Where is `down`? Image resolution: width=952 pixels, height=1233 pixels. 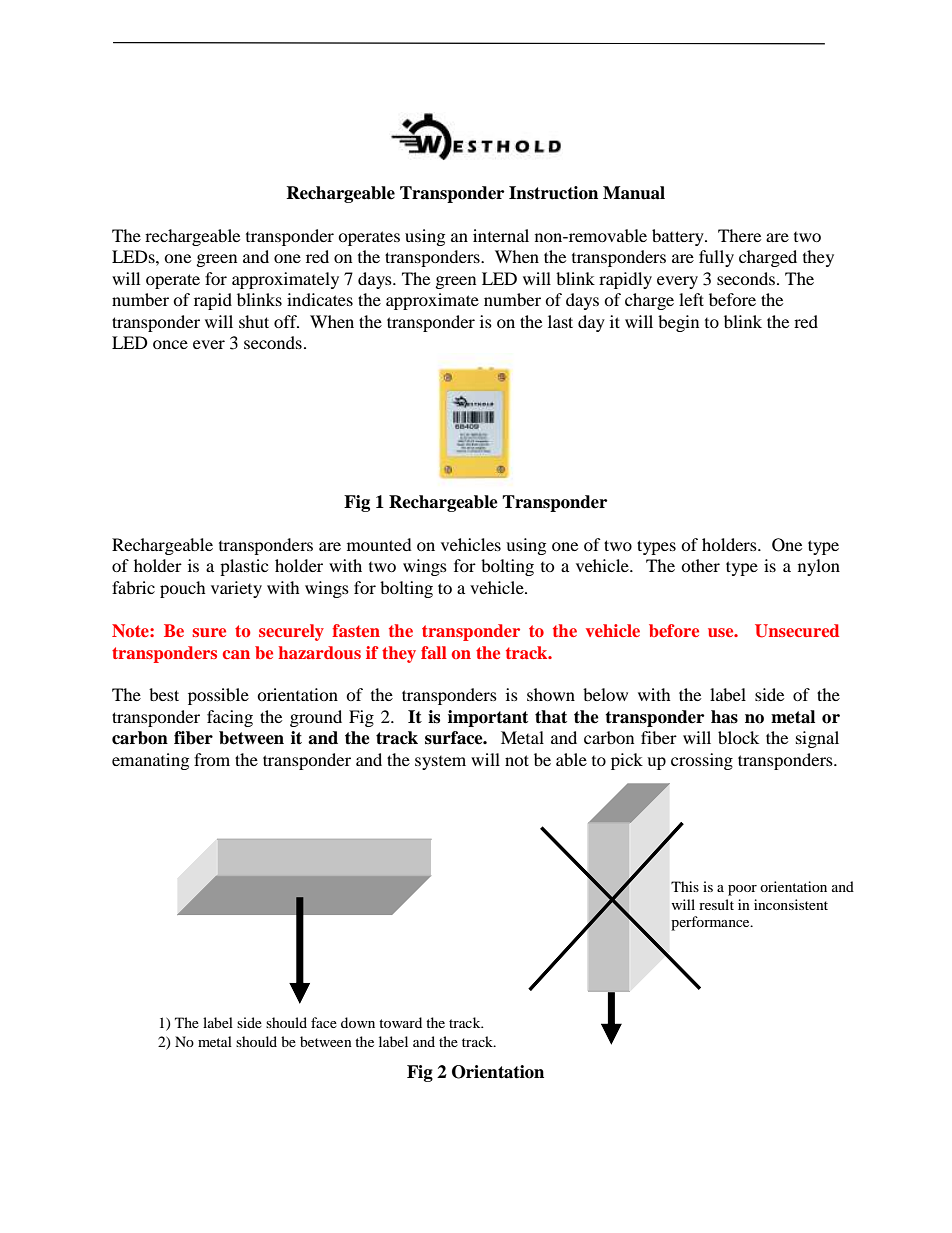 down is located at coordinates (358, 1022).
